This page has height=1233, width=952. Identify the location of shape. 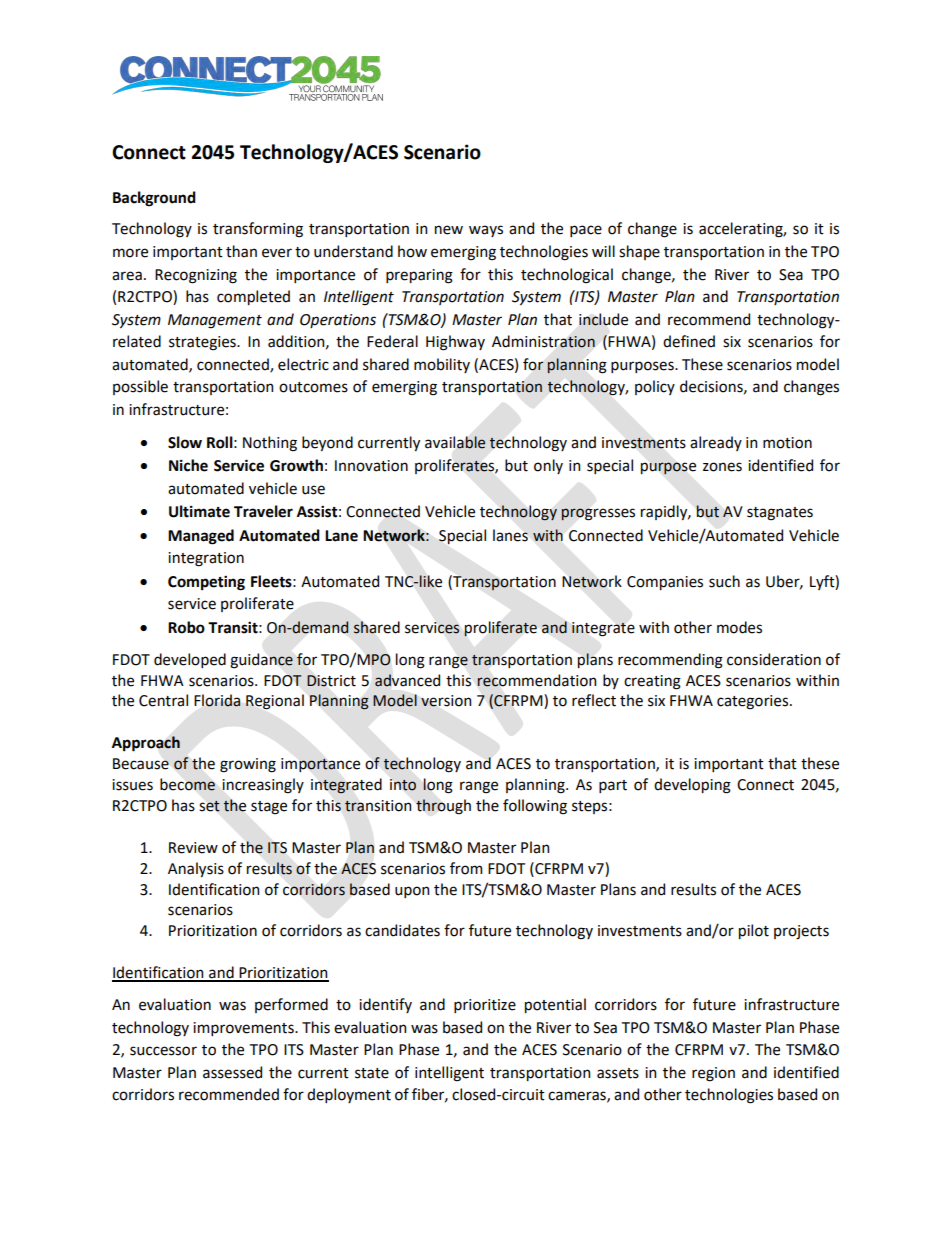
(639, 252).
